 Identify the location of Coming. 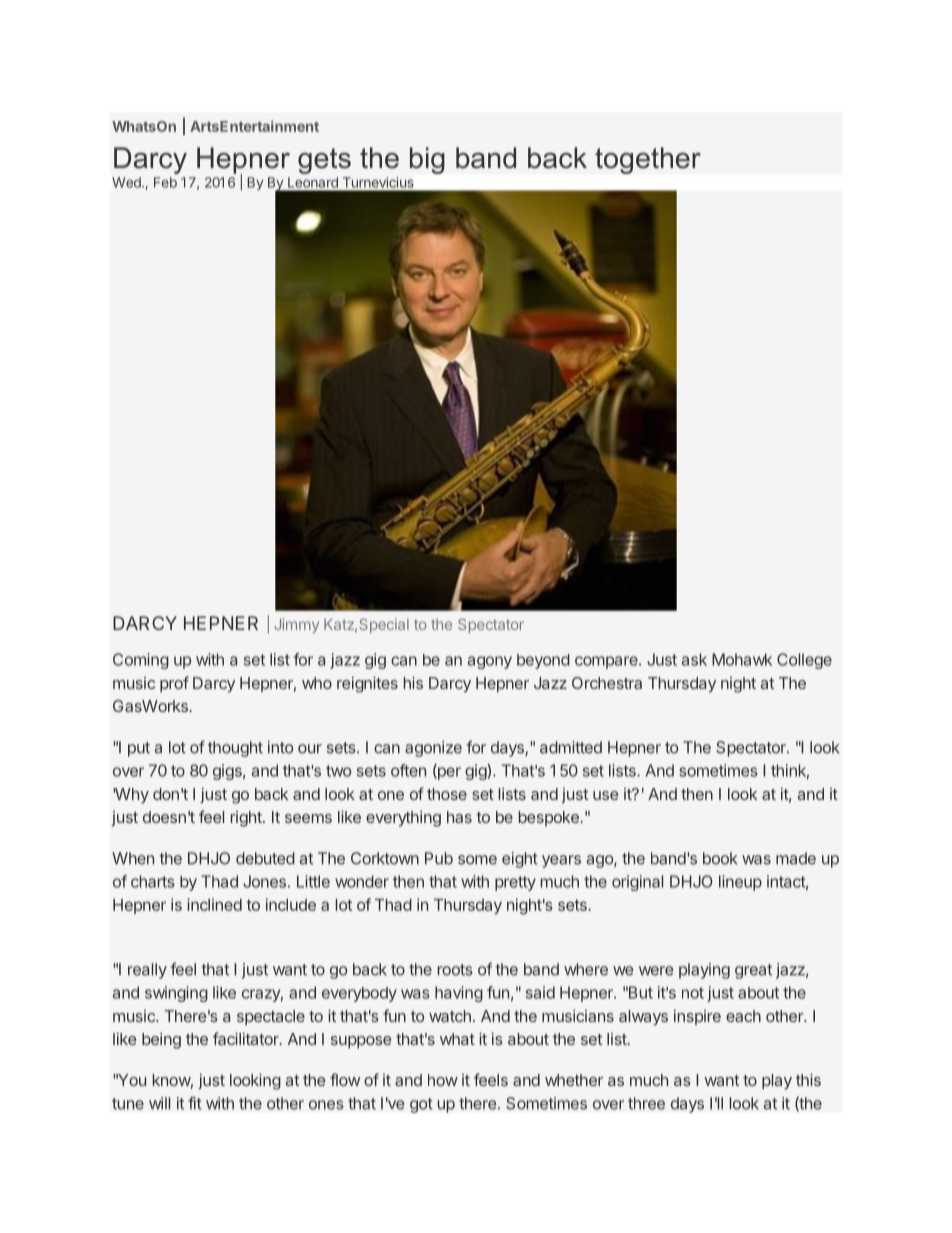
(141, 661).
